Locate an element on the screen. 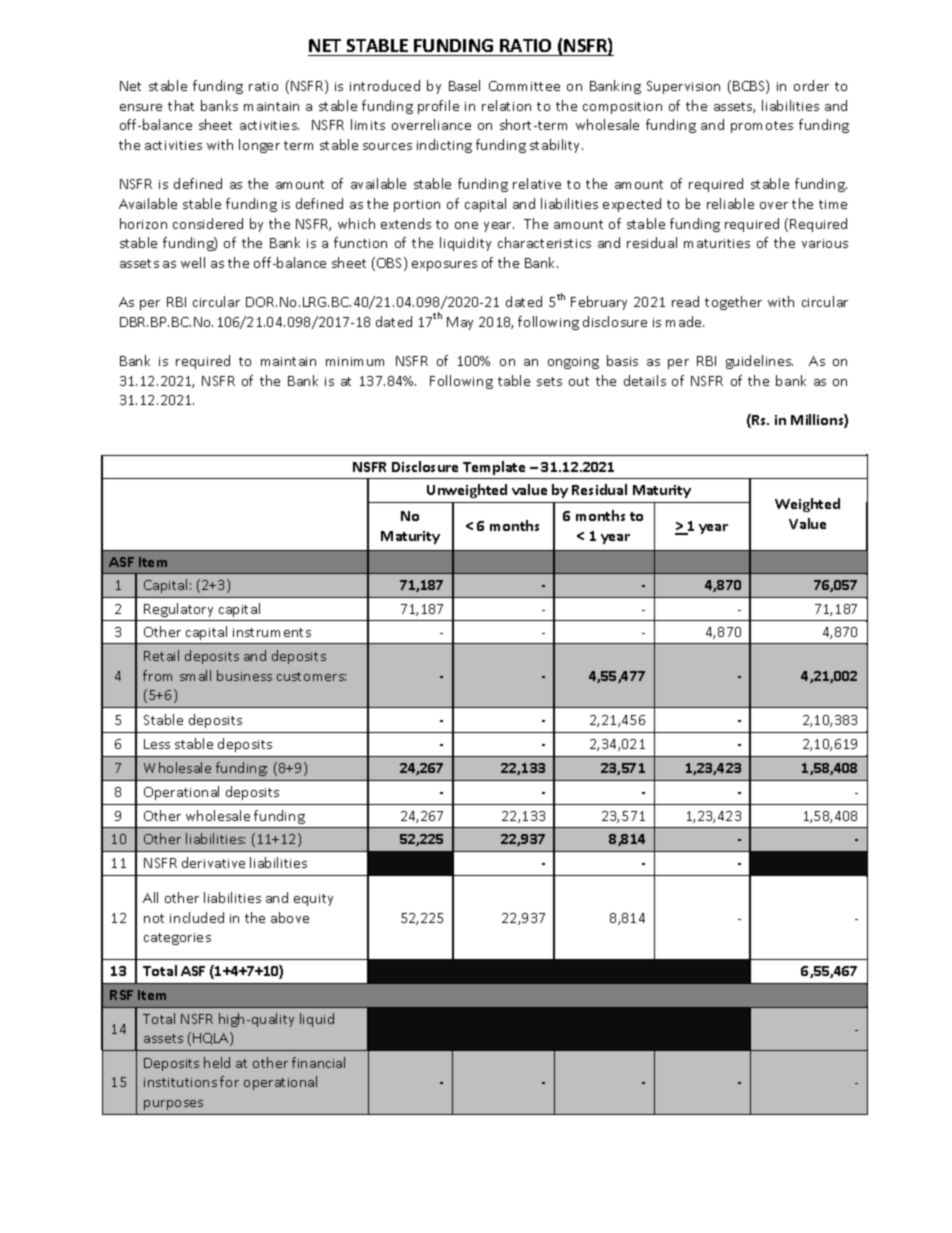 This screenshot has height=1233, width=952. details is located at coordinates (645, 380).
